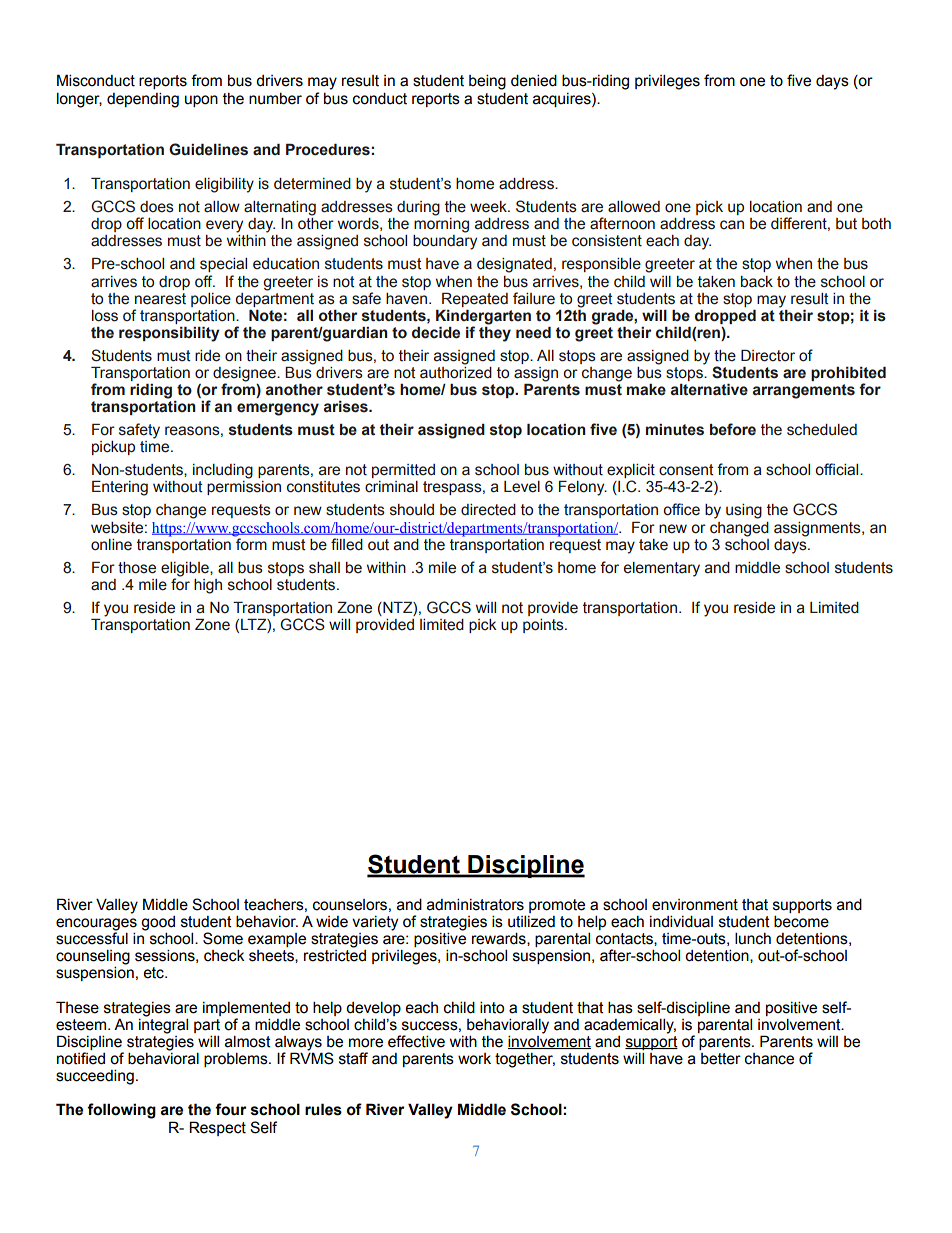 This screenshot has height=1233, width=952. What do you see at coordinates (801, 921) in the screenshot?
I see `become` at bounding box center [801, 921].
